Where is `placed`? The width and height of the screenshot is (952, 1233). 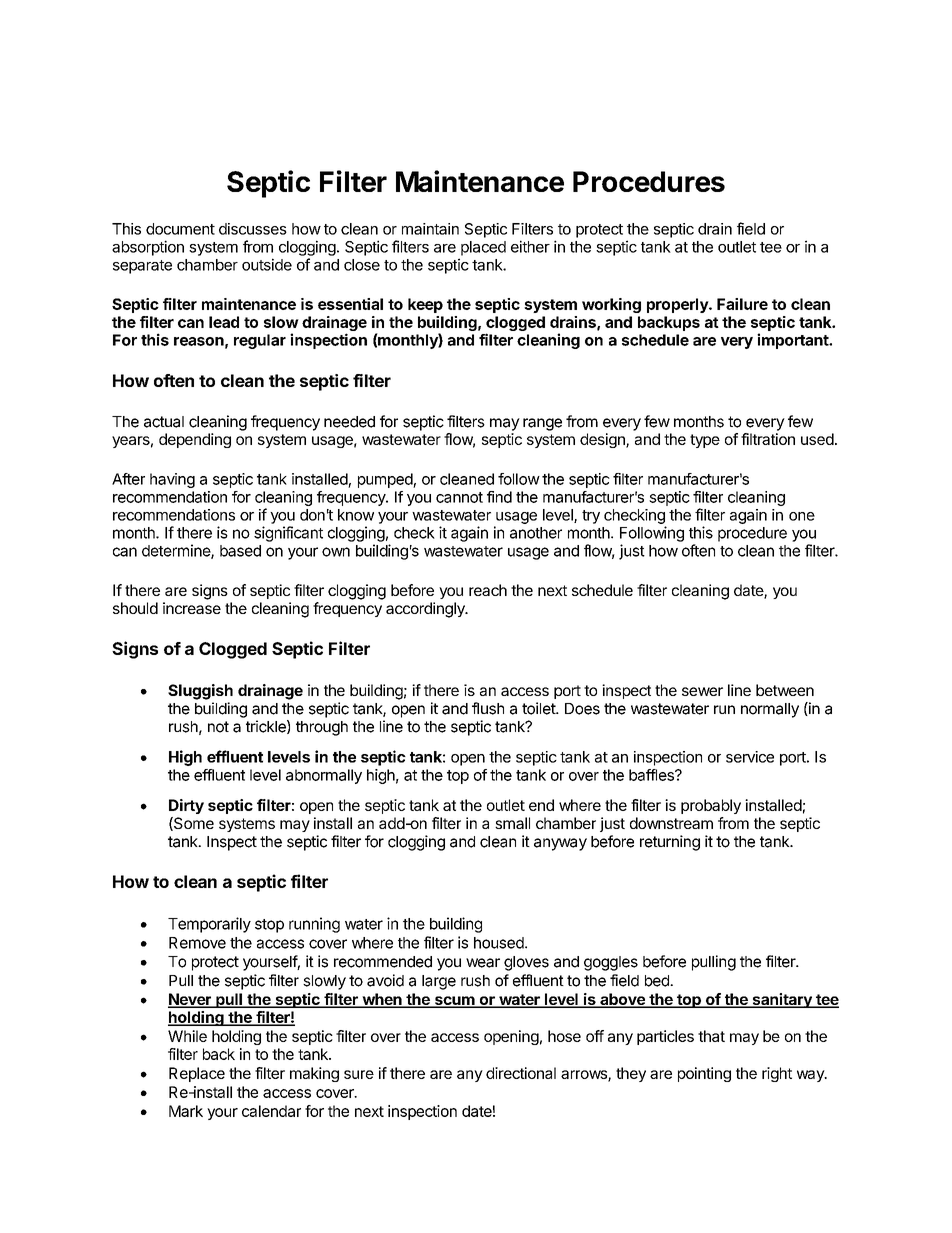
placed is located at coordinates (483, 248).
